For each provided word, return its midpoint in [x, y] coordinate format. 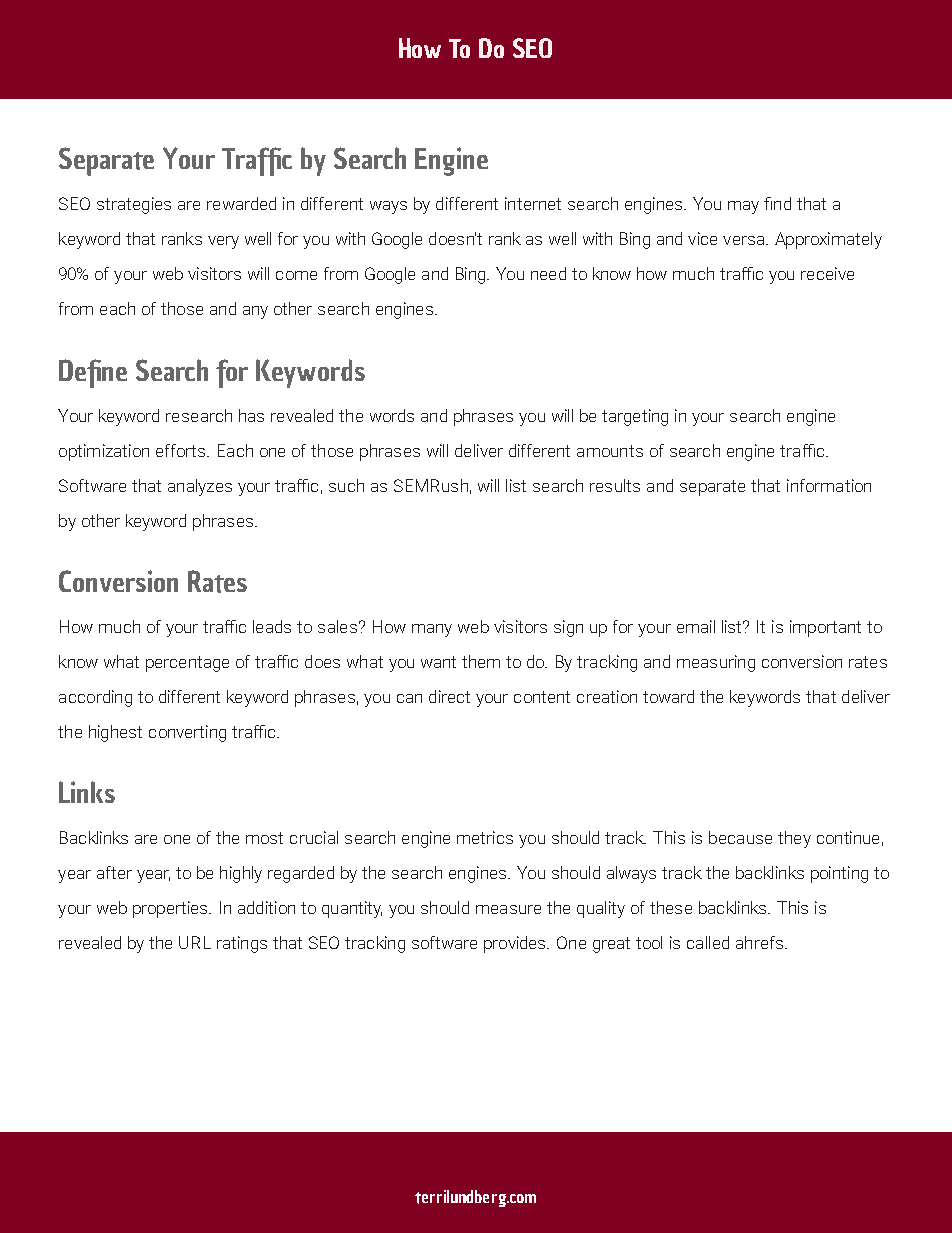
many [432, 630]
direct [449, 696]
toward [668, 696]
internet [533, 203]
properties [171, 909]
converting [187, 733]
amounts [610, 451]
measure [508, 909]
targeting [635, 417]
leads [272, 626]
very [223, 242]
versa [745, 240]
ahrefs [759, 942]
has [251, 415]
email [696, 626]
